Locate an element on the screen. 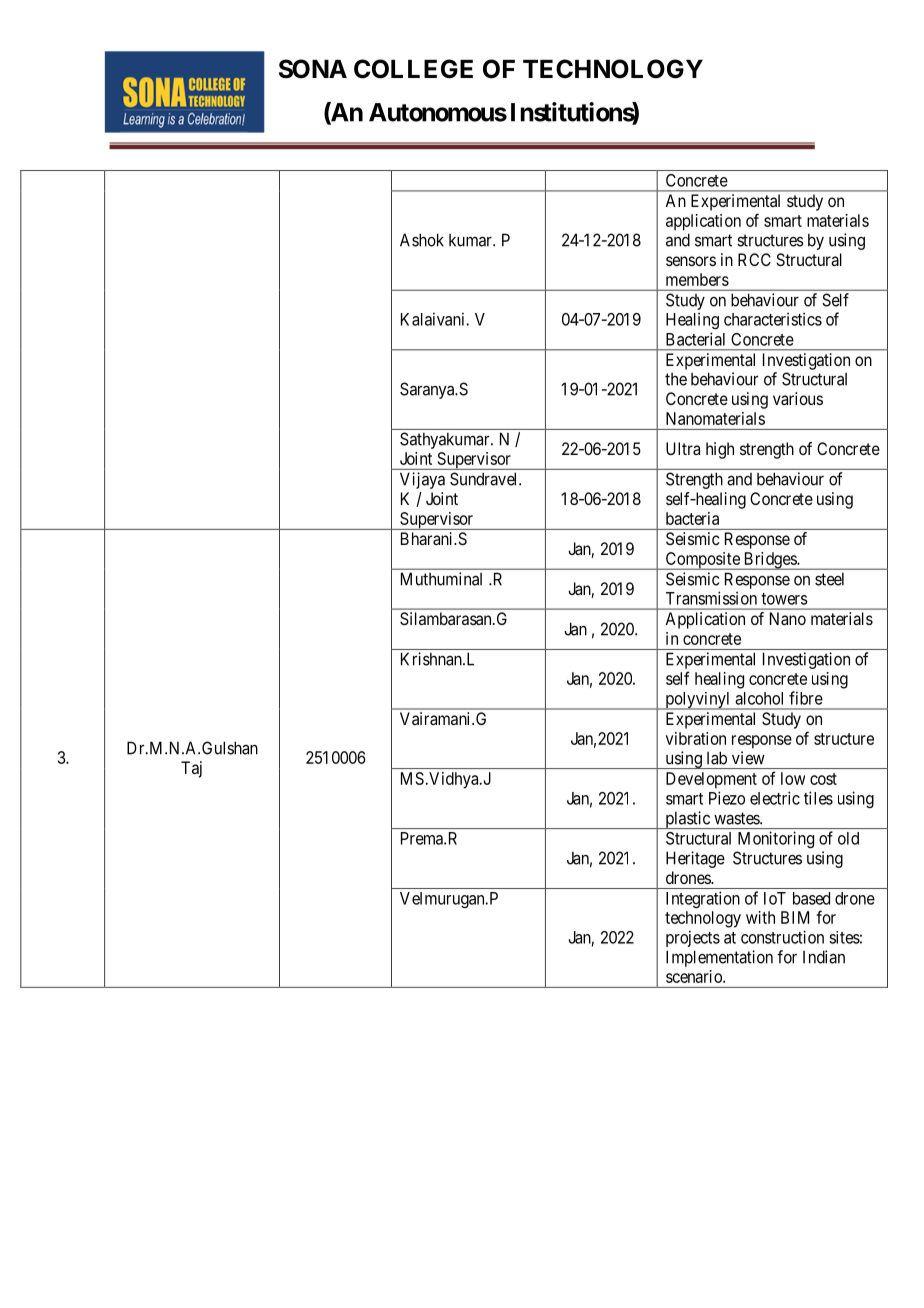 The width and height of the screenshot is (924, 1308). Ashok is located at coordinates (422, 240).
